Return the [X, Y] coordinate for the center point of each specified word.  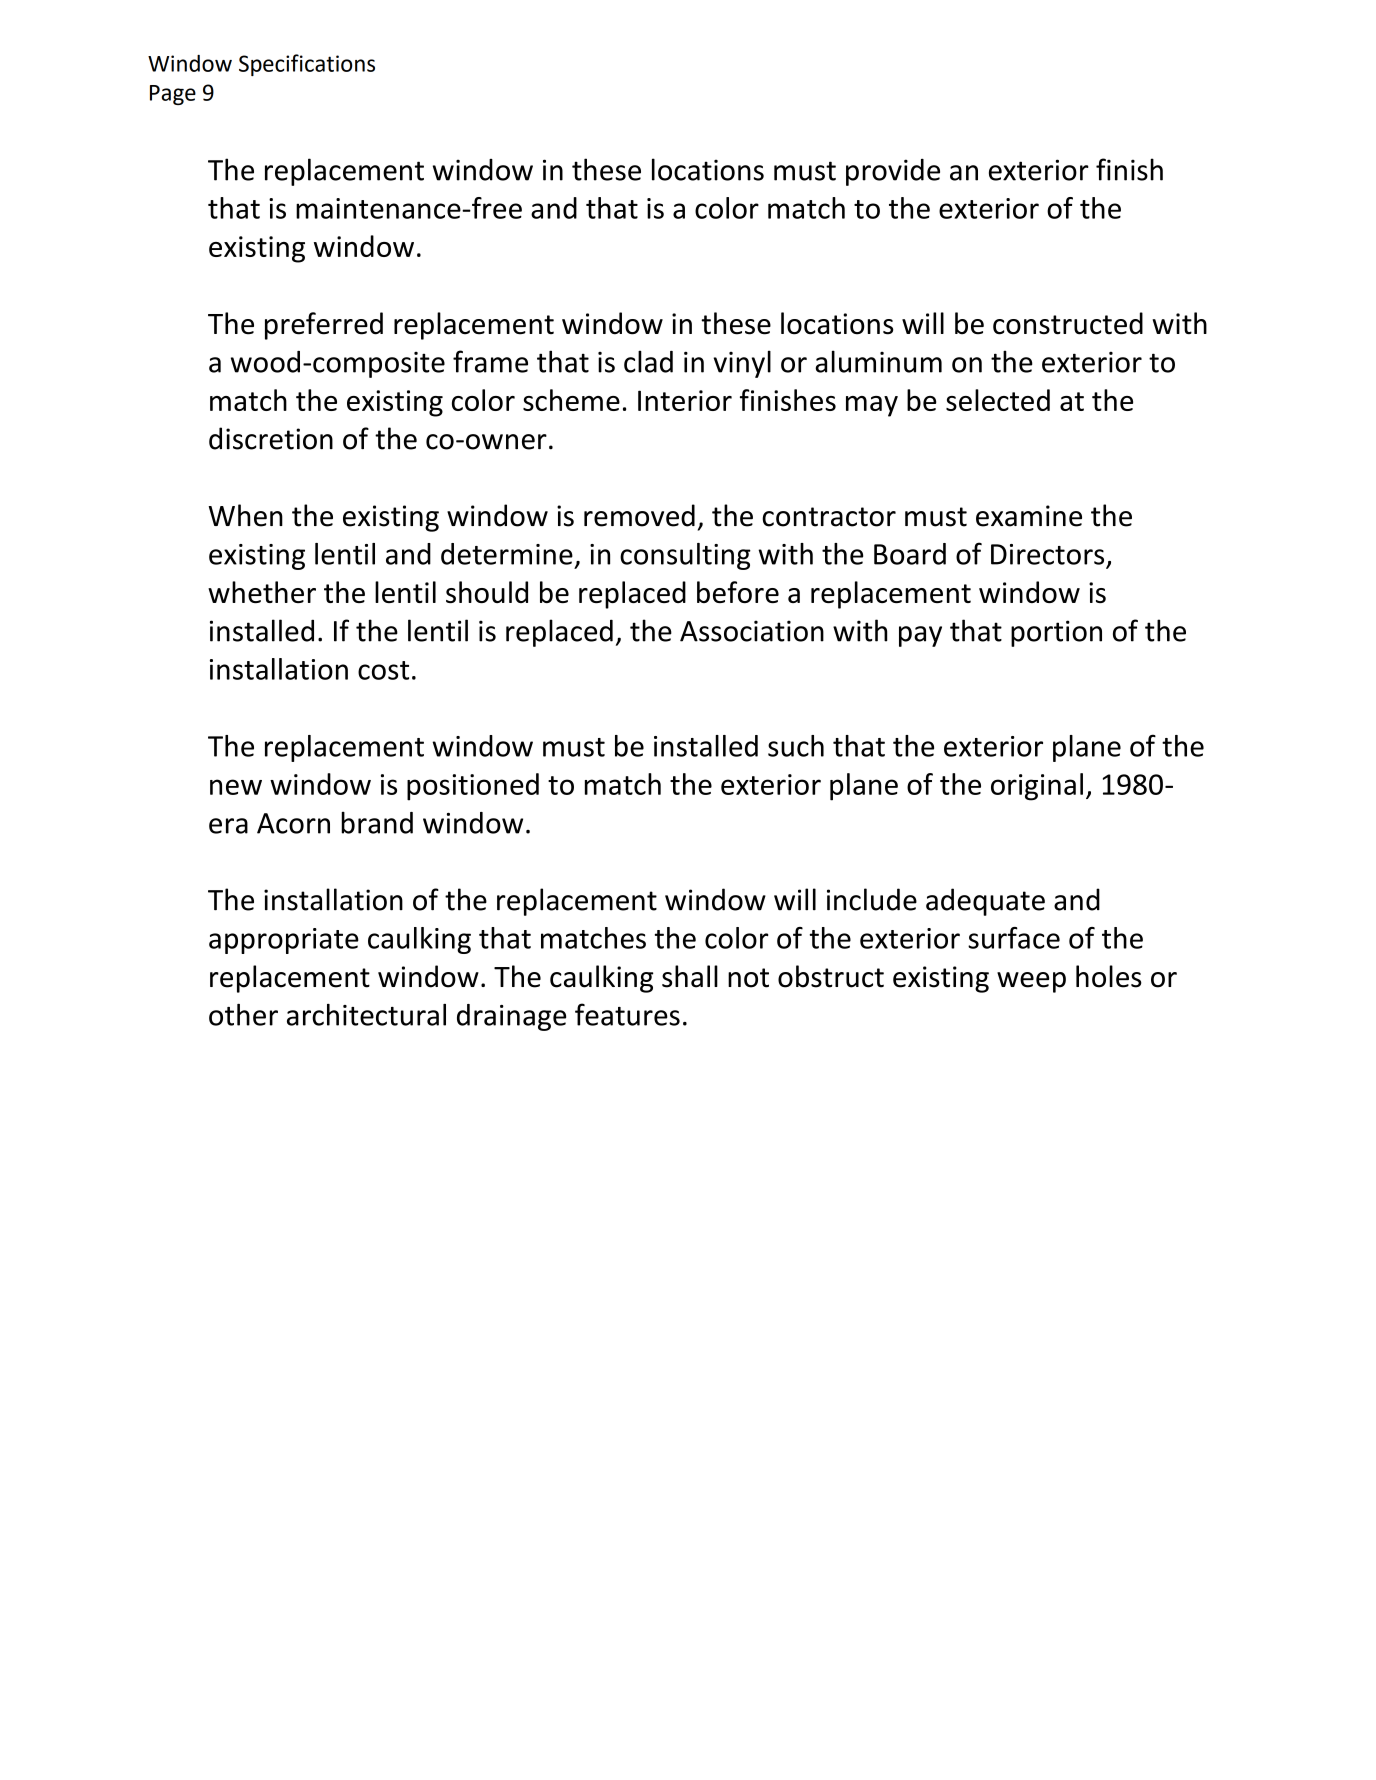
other [243, 1015]
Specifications [307, 65]
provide [893, 172]
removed [639, 515]
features [627, 1014]
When [246, 515]
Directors [1047, 554]
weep [1031, 982]
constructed [1068, 323]
